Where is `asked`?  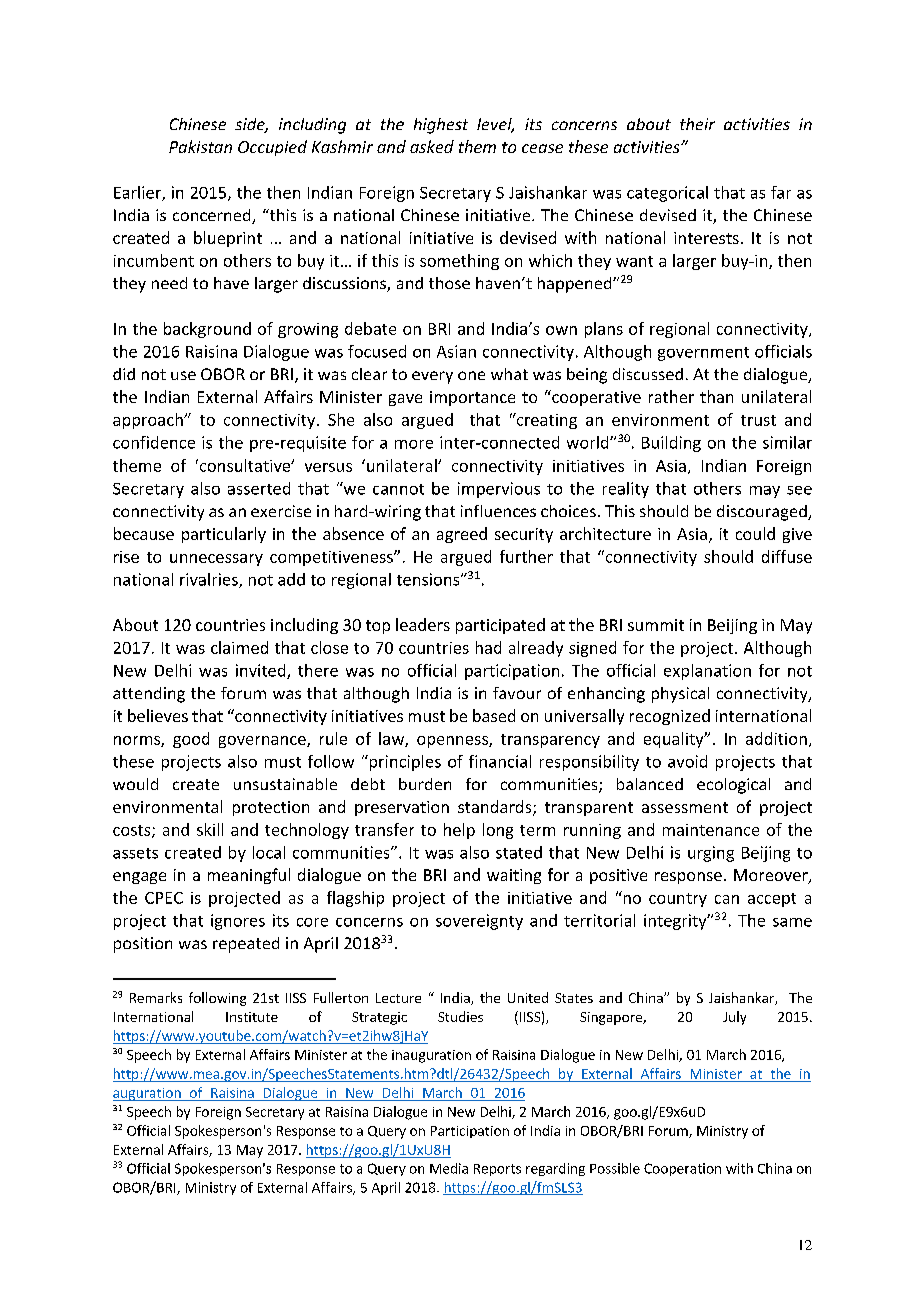 asked is located at coordinates (432, 146).
